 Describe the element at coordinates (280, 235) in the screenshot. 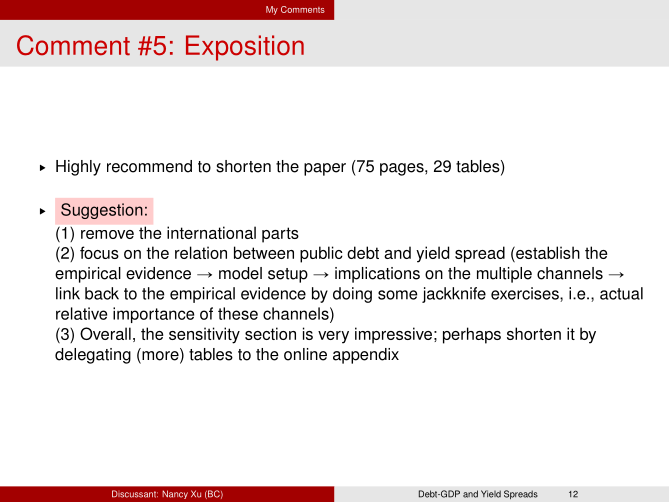

I see `parts` at that location.
